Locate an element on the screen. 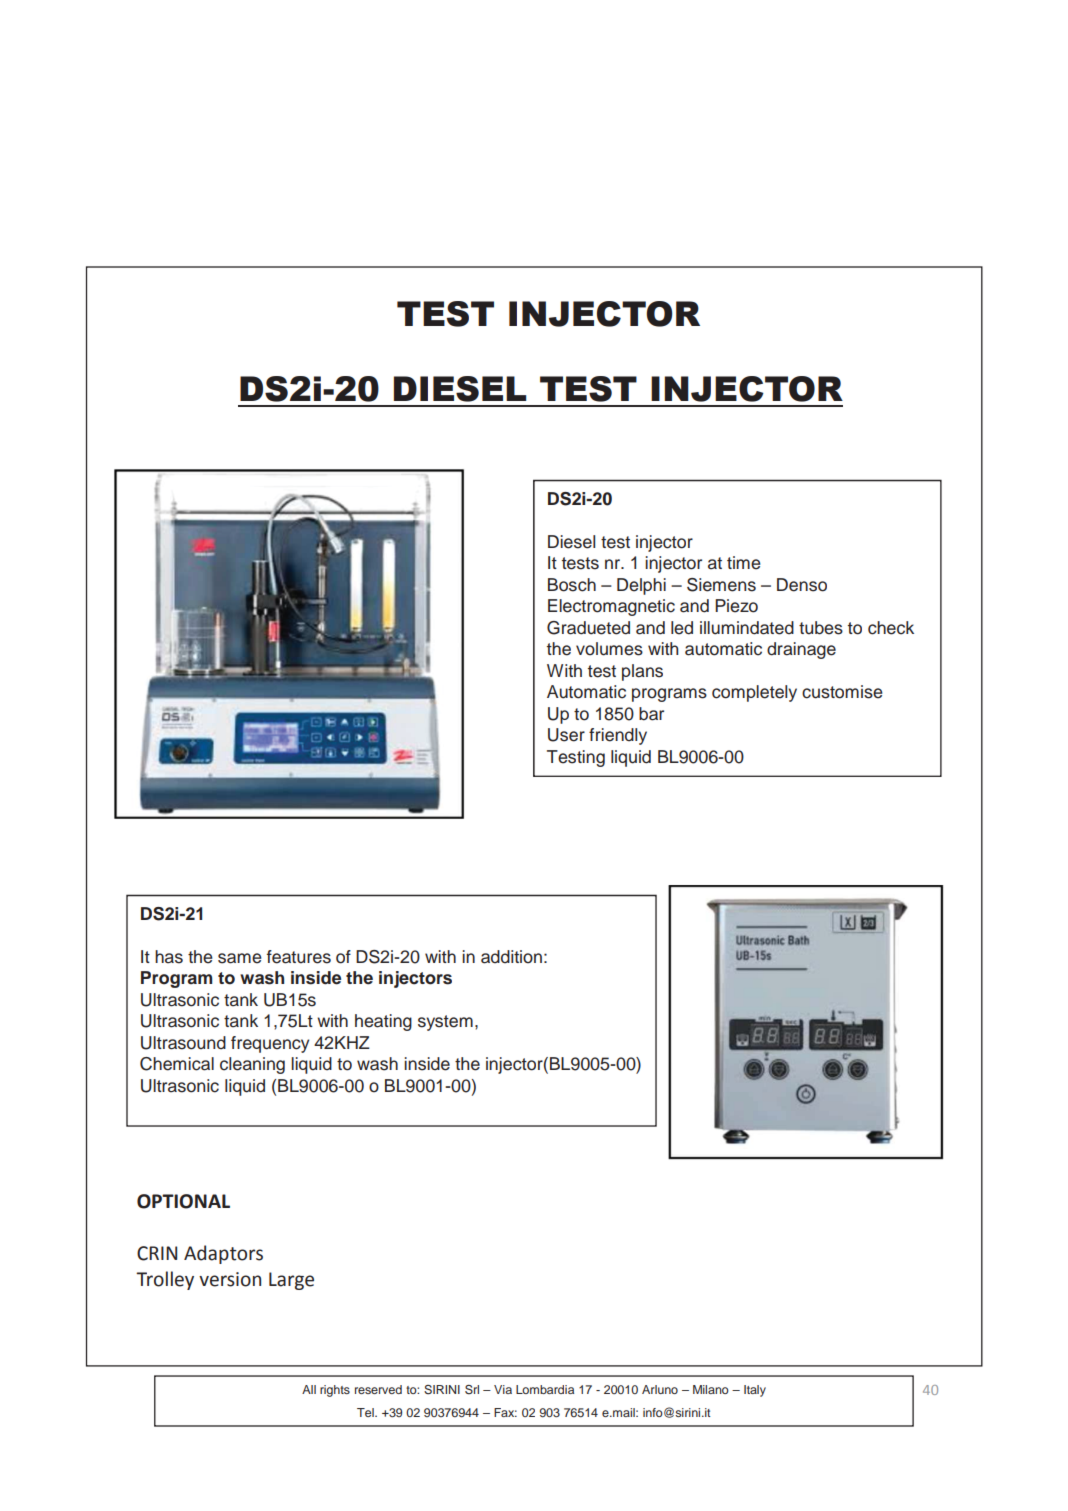 This screenshot has width=1068, height=1511. All is located at coordinates (309, 1389).
